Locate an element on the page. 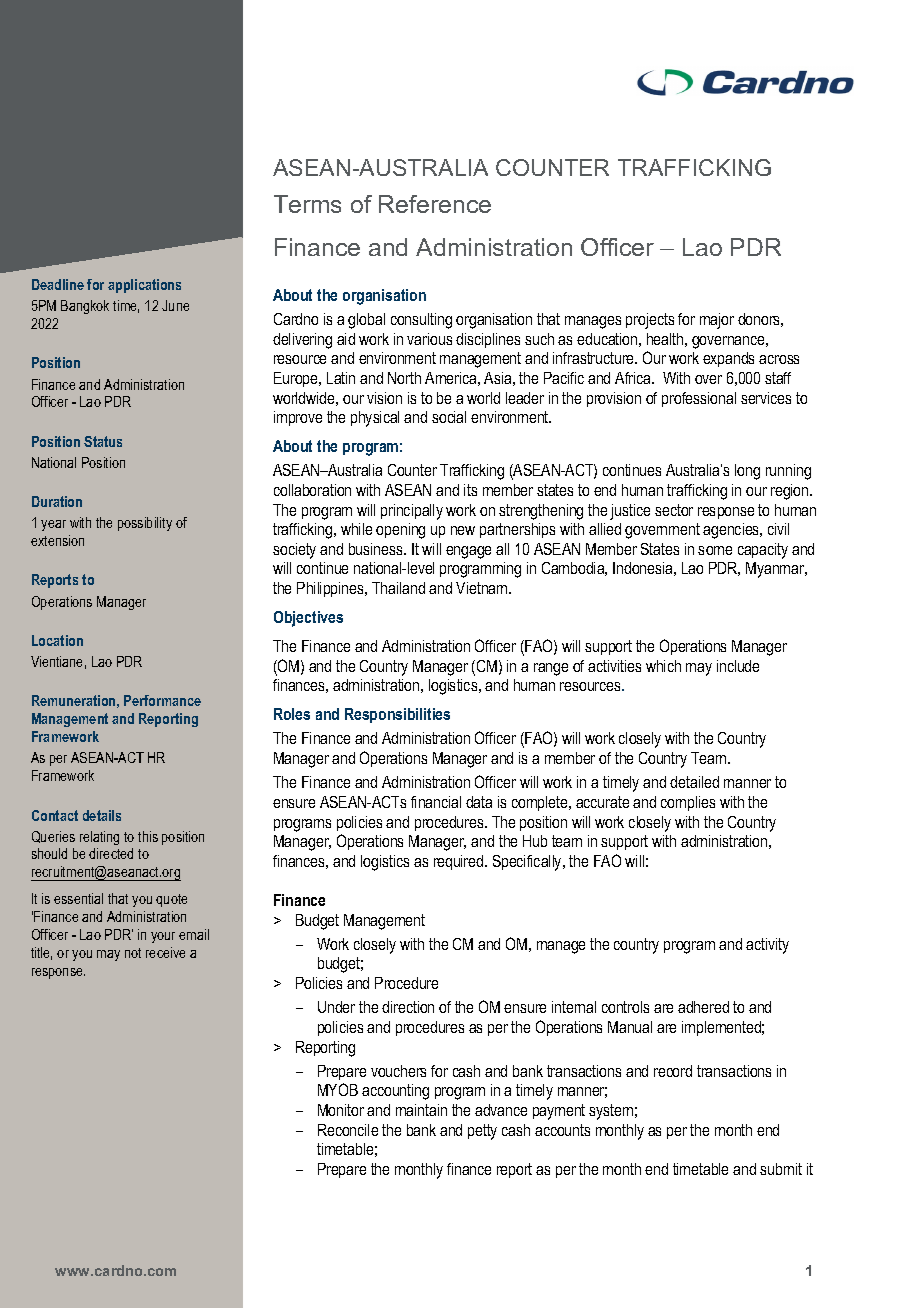 This image has width=924, height=1308. possibility is located at coordinates (145, 524).
